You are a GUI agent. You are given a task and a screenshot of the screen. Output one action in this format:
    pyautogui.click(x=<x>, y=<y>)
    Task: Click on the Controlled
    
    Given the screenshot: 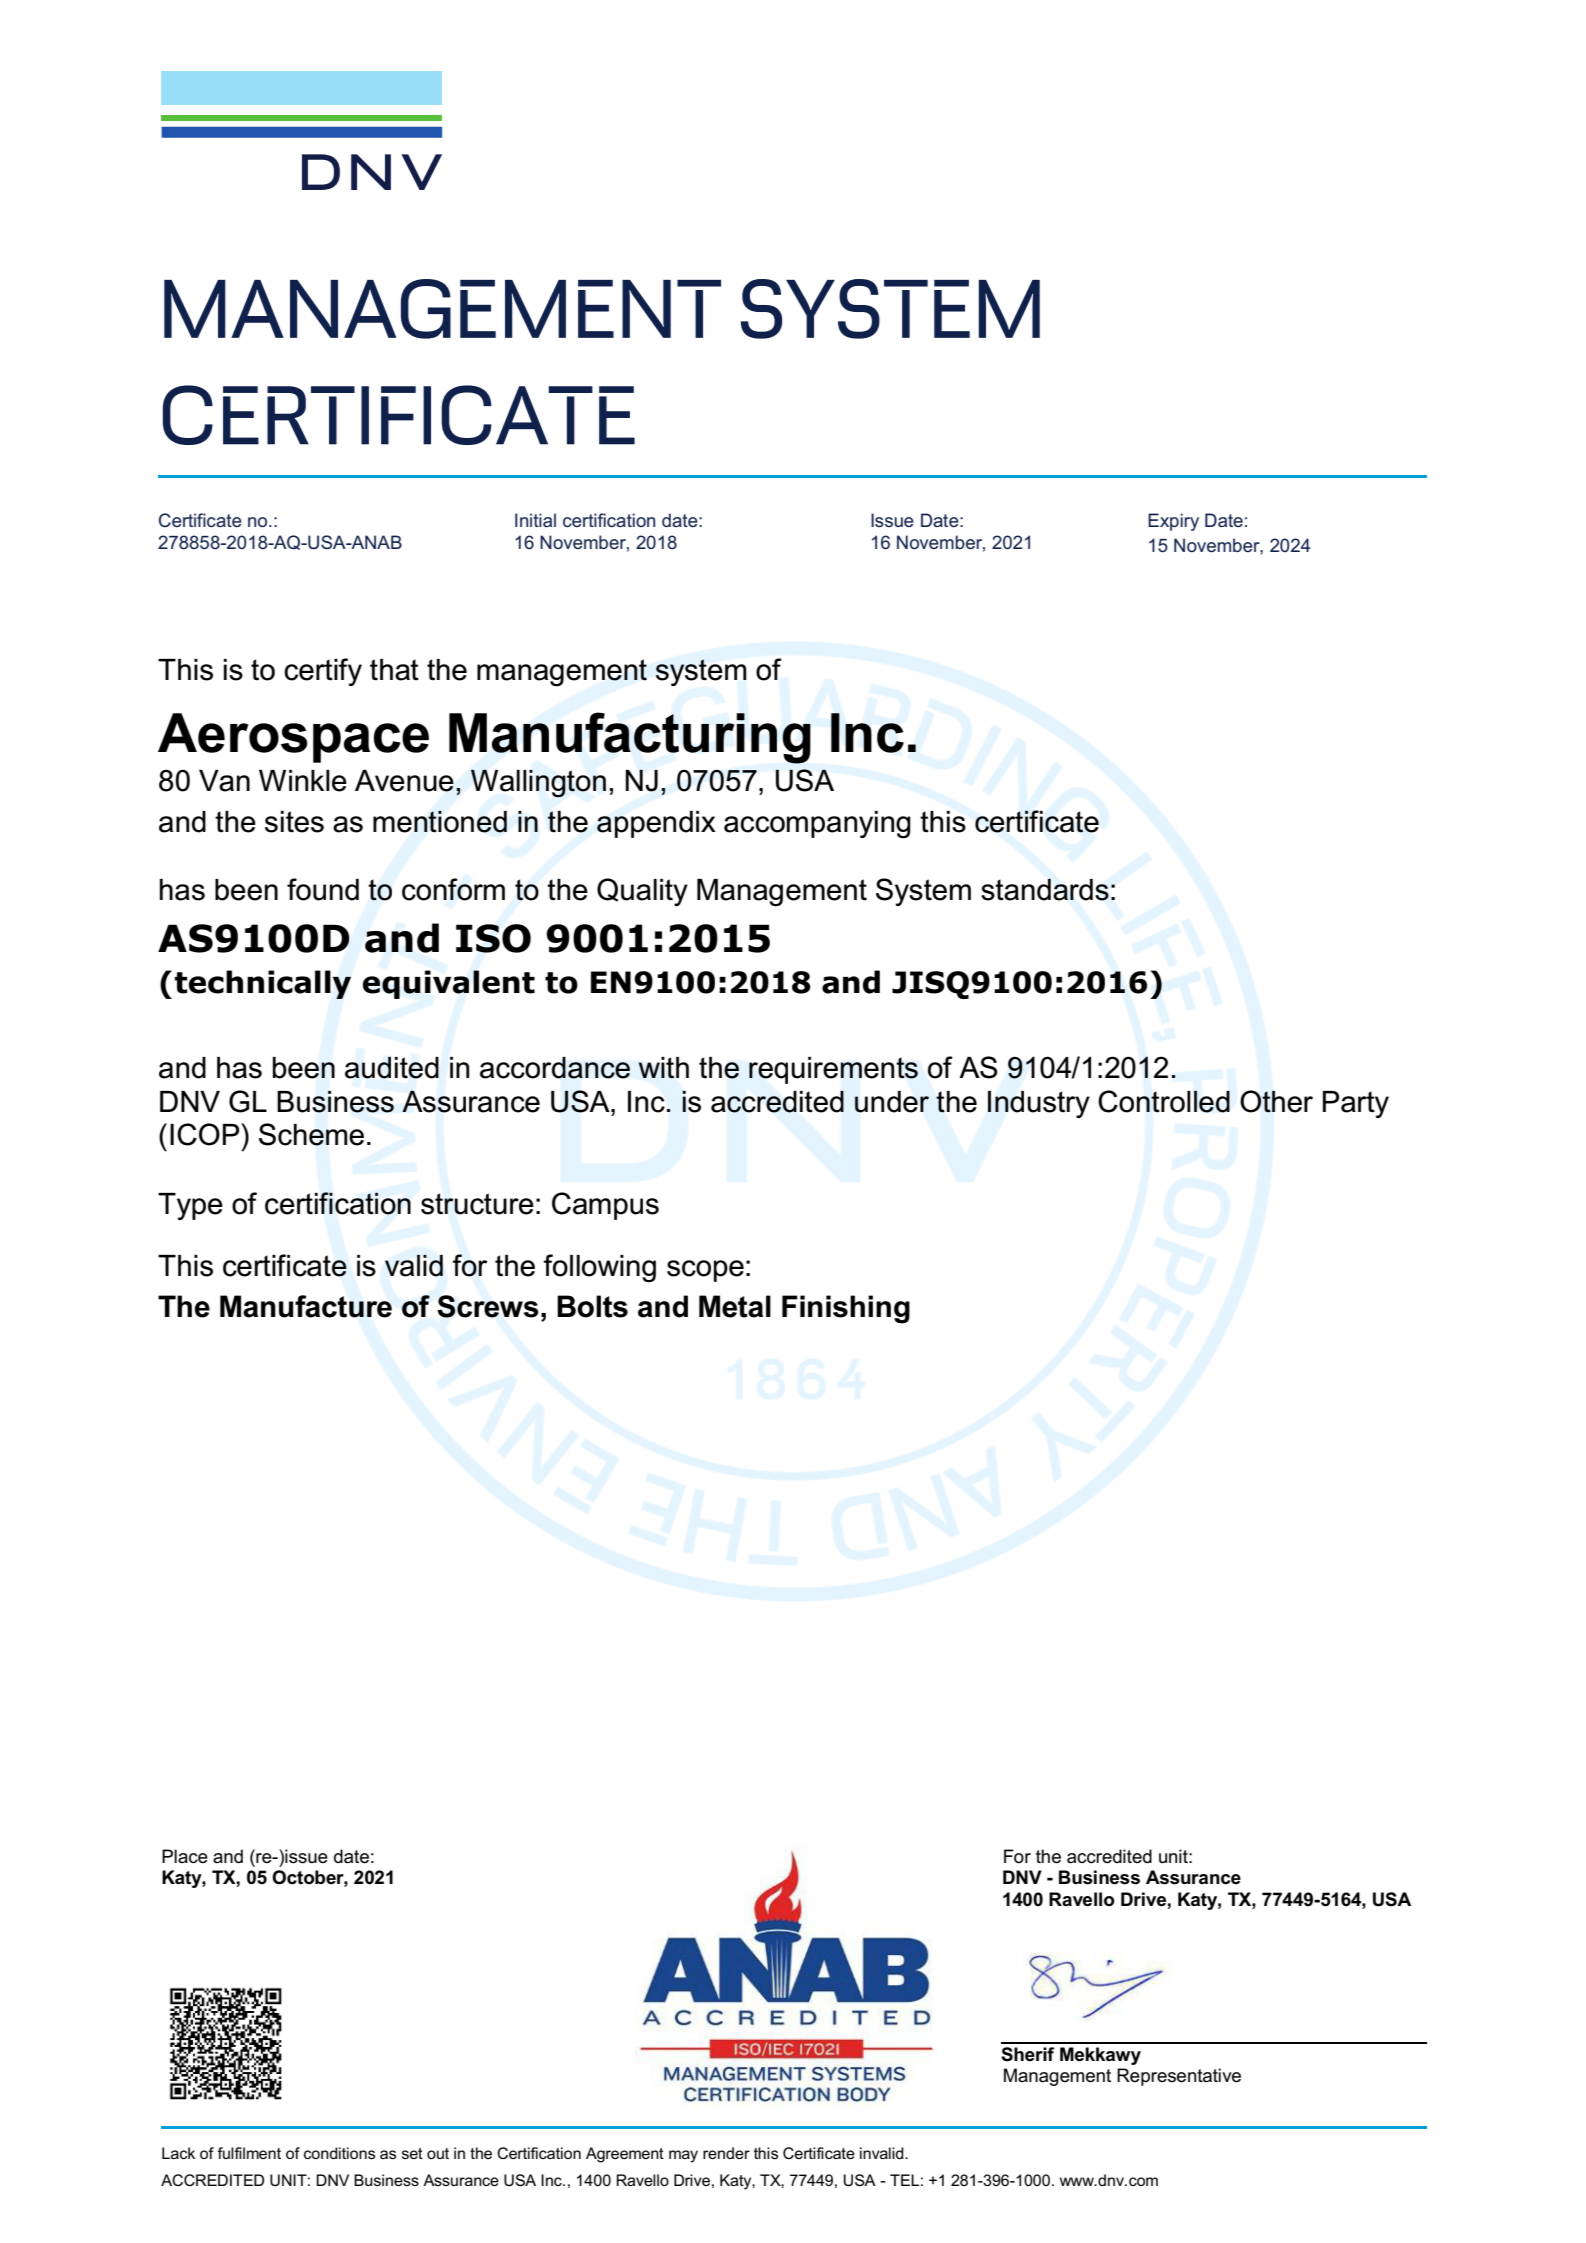 What is the action you would take?
    pyautogui.click(x=1164, y=1101)
